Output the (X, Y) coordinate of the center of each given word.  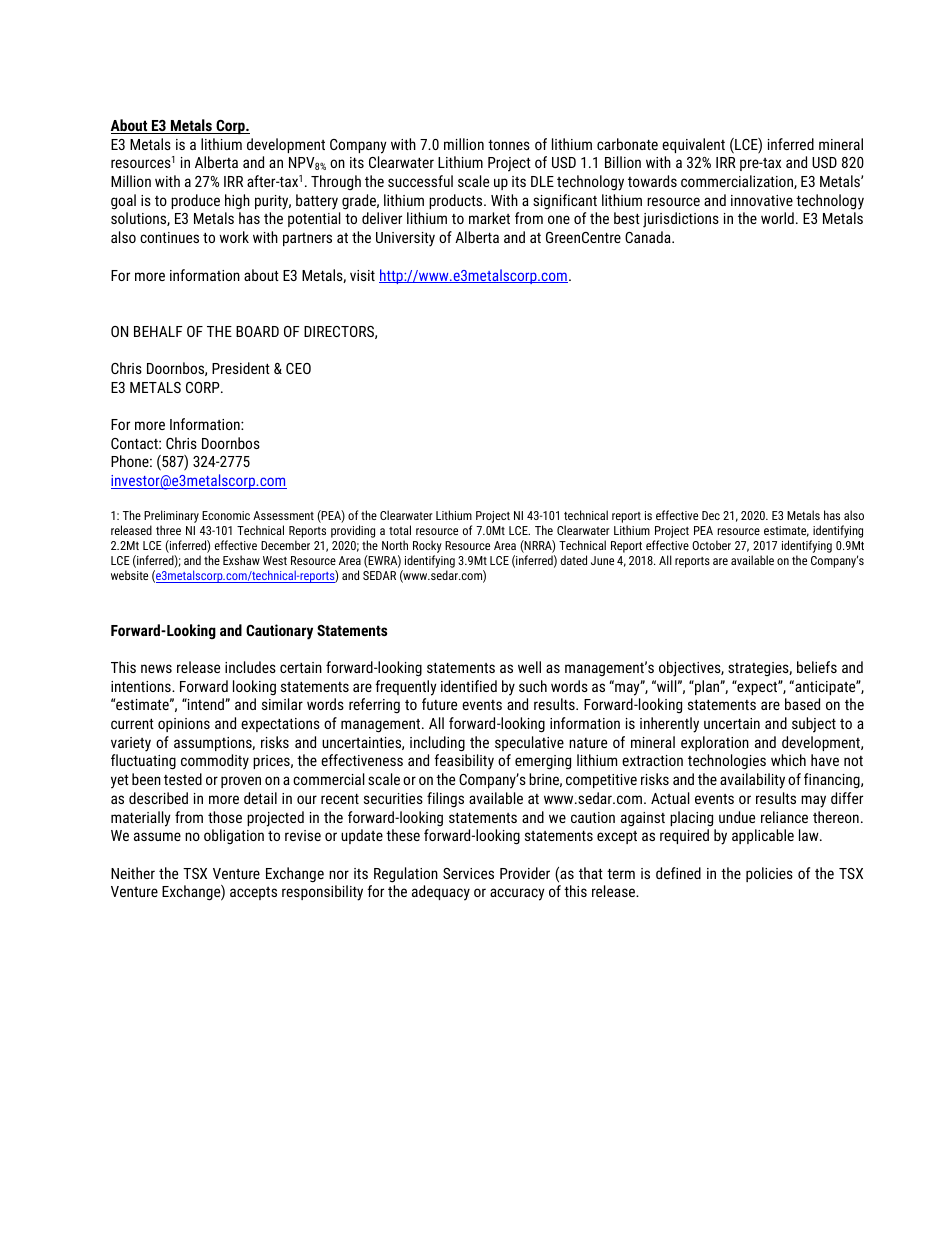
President (241, 368)
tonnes (509, 145)
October (711, 545)
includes (250, 667)
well (529, 667)
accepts (253, 893)
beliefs (817, 667)
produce (195, 201)
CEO (298, 368)
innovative (762, 200)
